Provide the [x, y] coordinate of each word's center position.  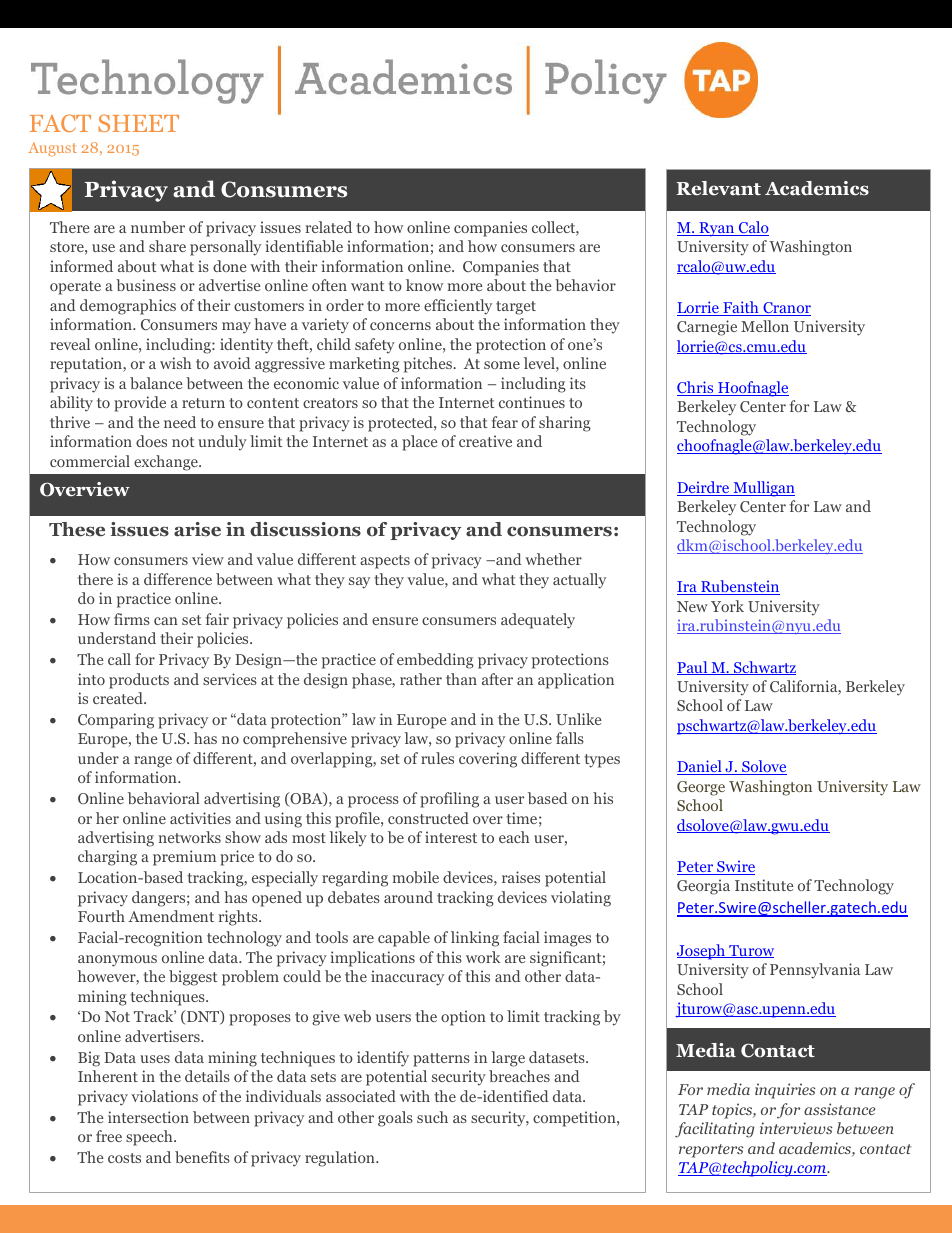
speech [150, 1138]
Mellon [765, 326]
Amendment [171, 916]
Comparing [116, 721]
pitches [429, 365]
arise [197, 529]
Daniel [700, 767]
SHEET [138, 123]
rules [437, 758]
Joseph [702, 952]
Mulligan [763, 489]
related [329, 227]
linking [475, 939]
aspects [385, 562]
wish [175, 363]
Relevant [718, 188]
